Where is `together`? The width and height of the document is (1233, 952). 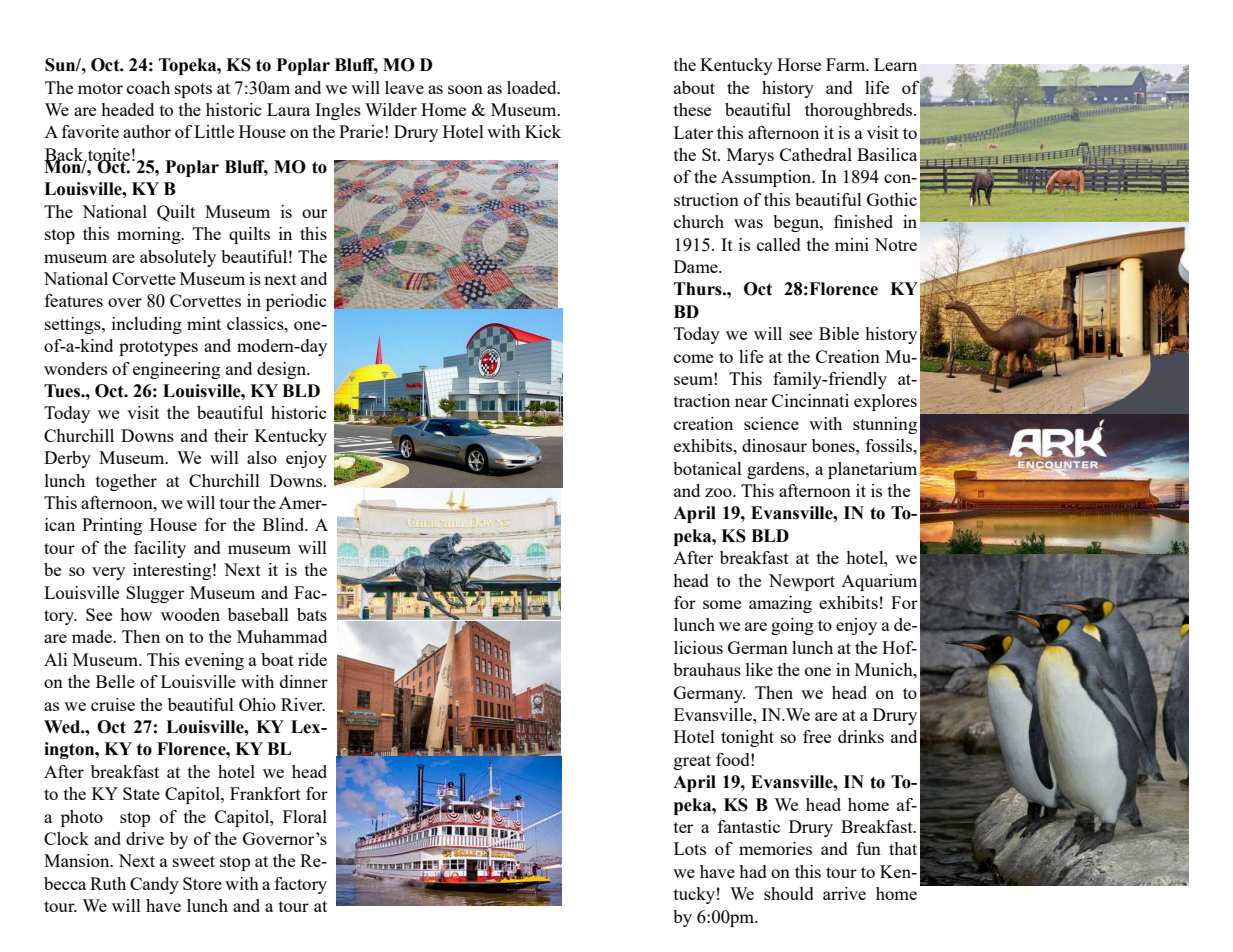
together is located at coordinates (126, 482).
